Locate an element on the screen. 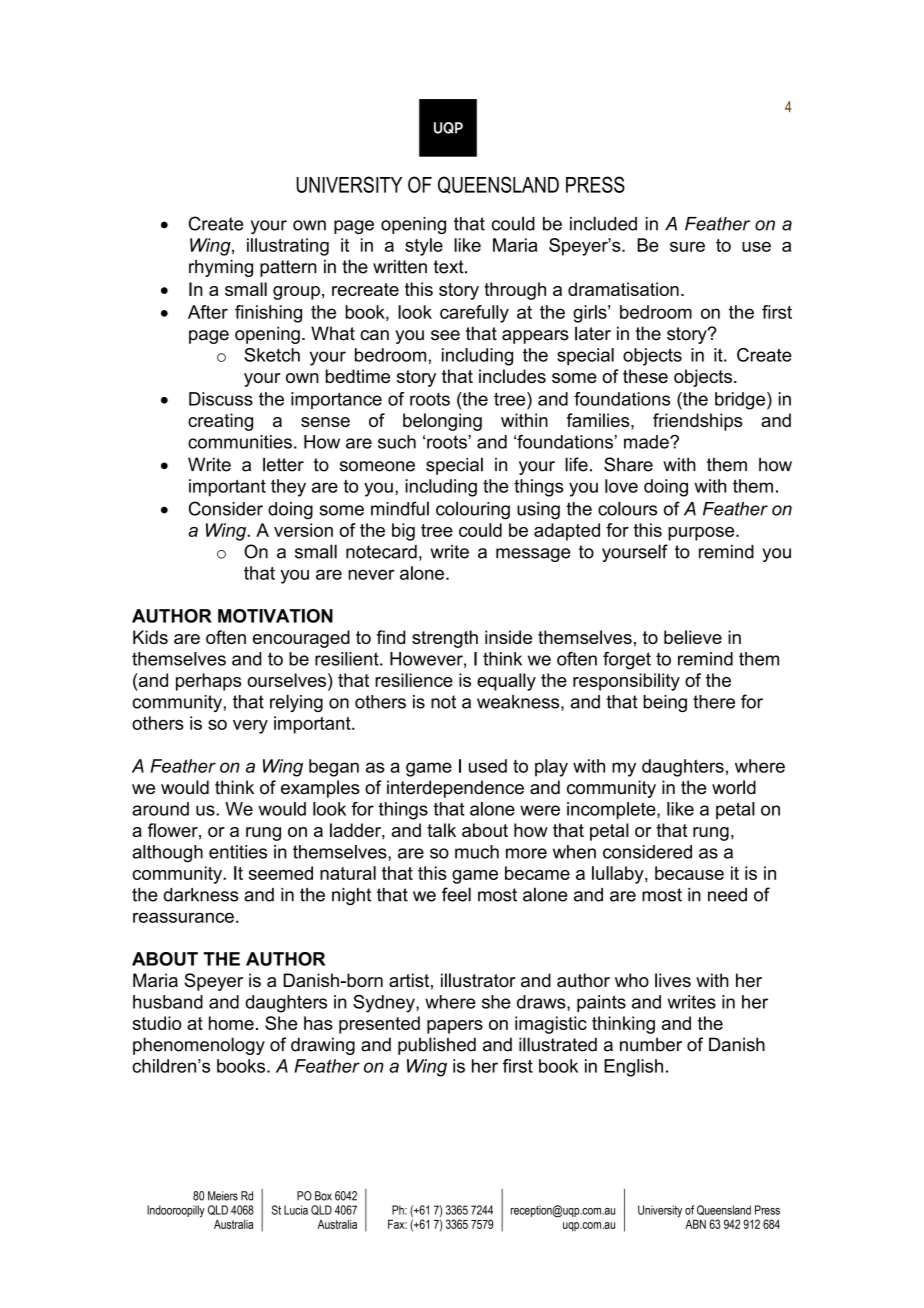 This screenshot has height=1308, width=924. Box is located at coordinates (323, 1196).
